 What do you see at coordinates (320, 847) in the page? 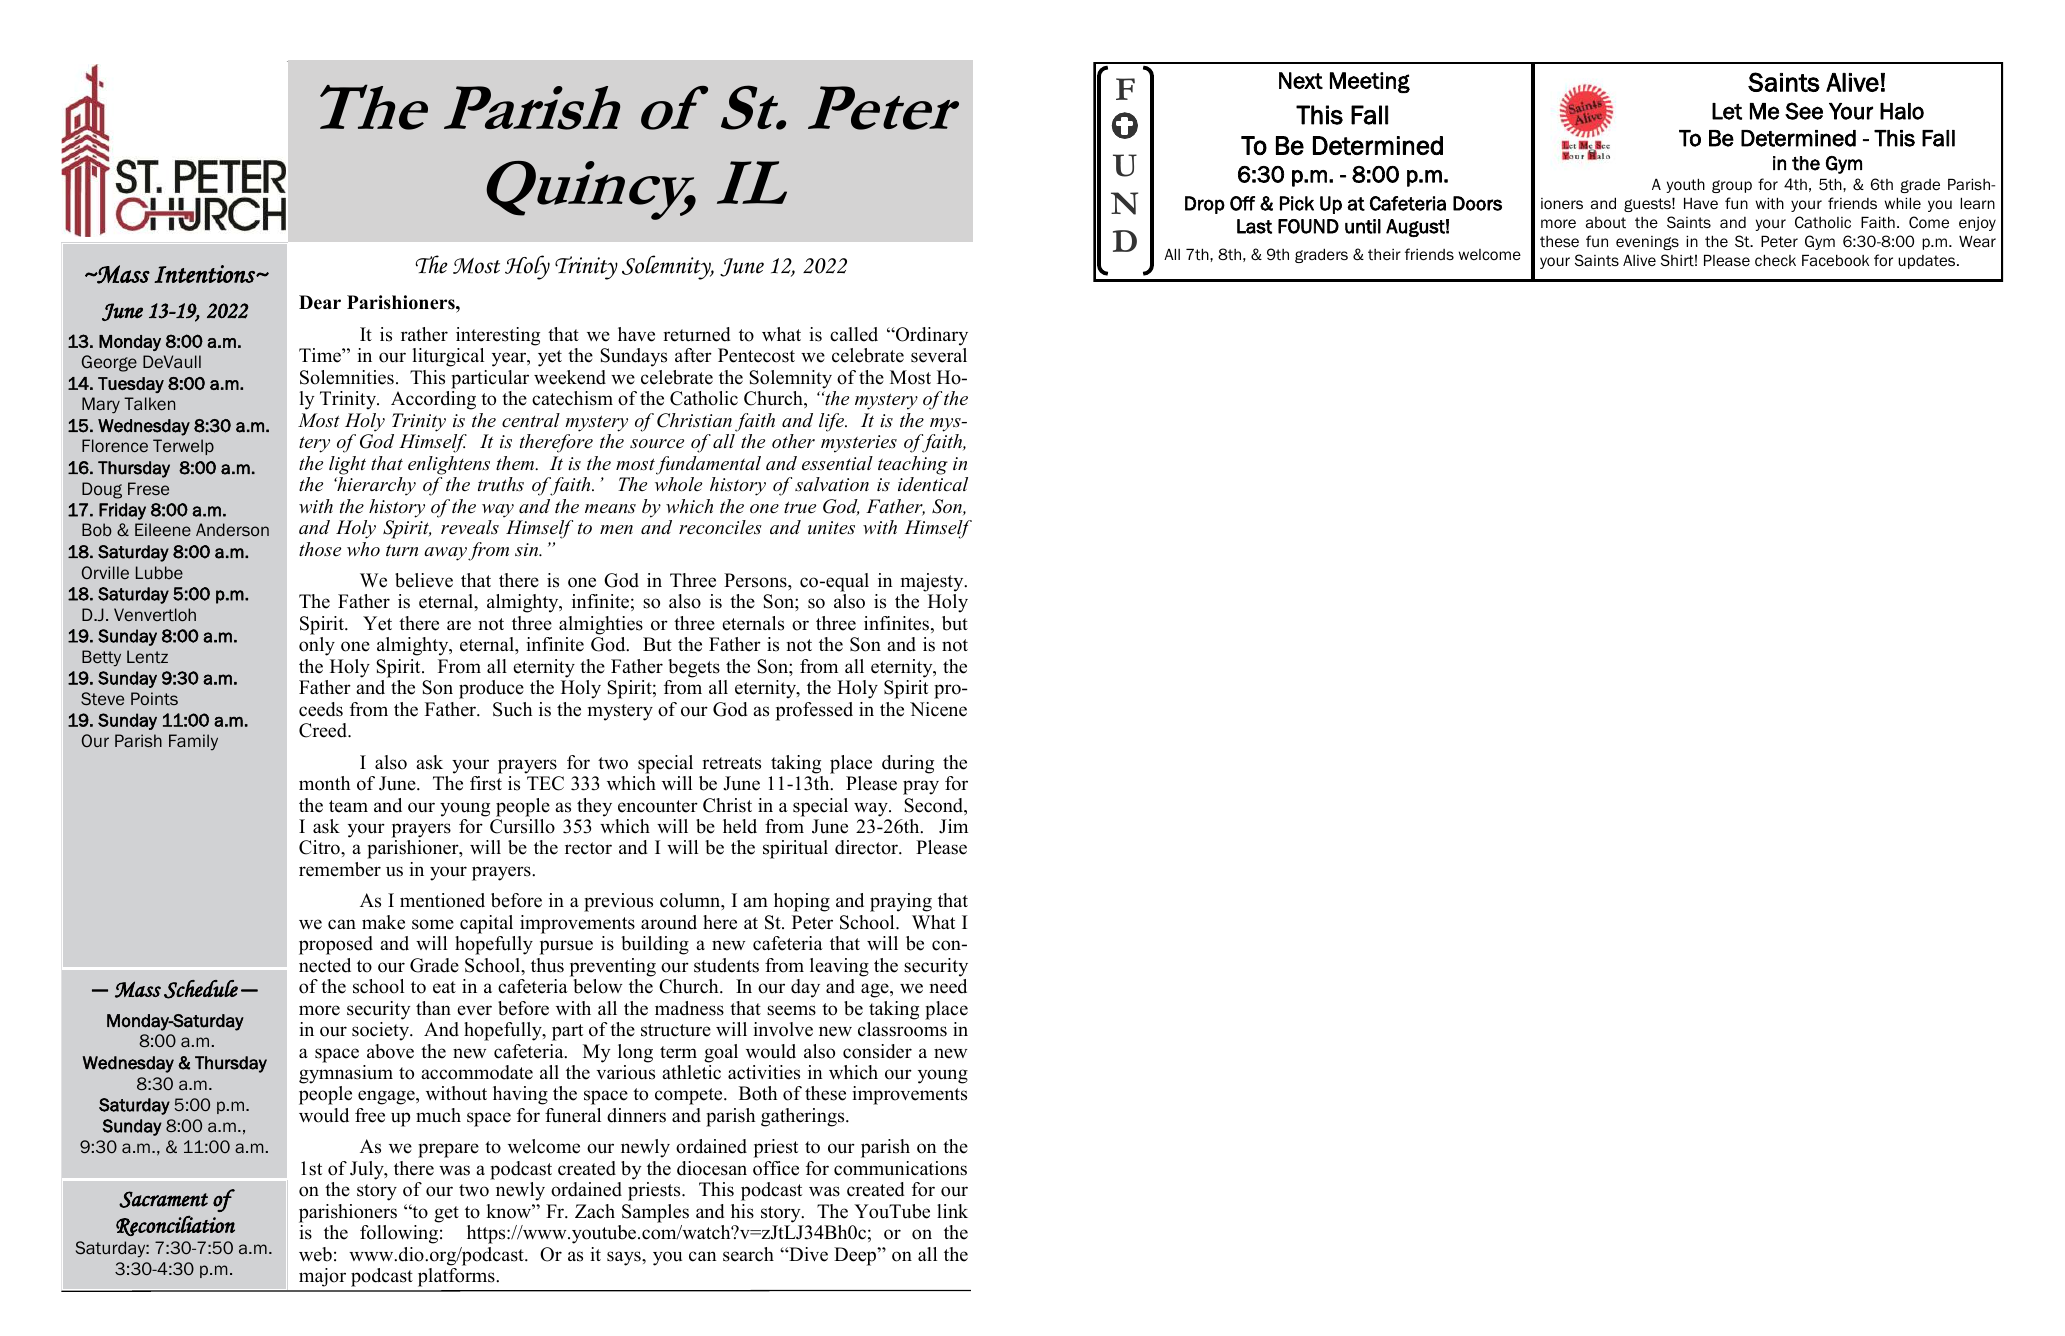
I see `Citro` at bounding box center [320, 847].
